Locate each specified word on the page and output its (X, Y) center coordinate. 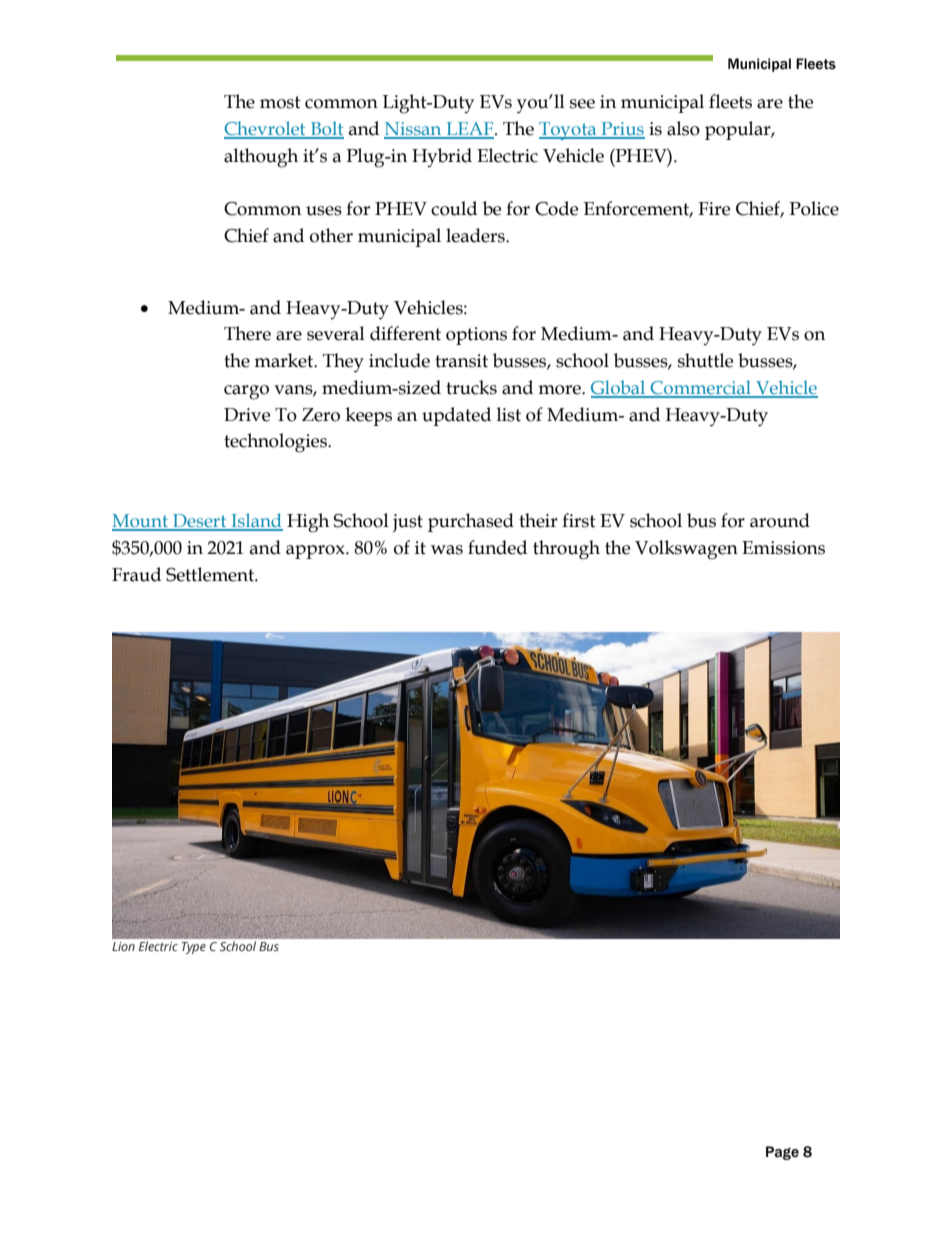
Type (194, 948)
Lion (123, 946)
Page (782, 1153)
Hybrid (442, 157)
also (683, 128)
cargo (246, 392)
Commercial (701, 388)
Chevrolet (266, 129)
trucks (471, 387)
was (447, 550)
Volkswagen (686, 550)
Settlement (211, 574)
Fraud (136, 574)
